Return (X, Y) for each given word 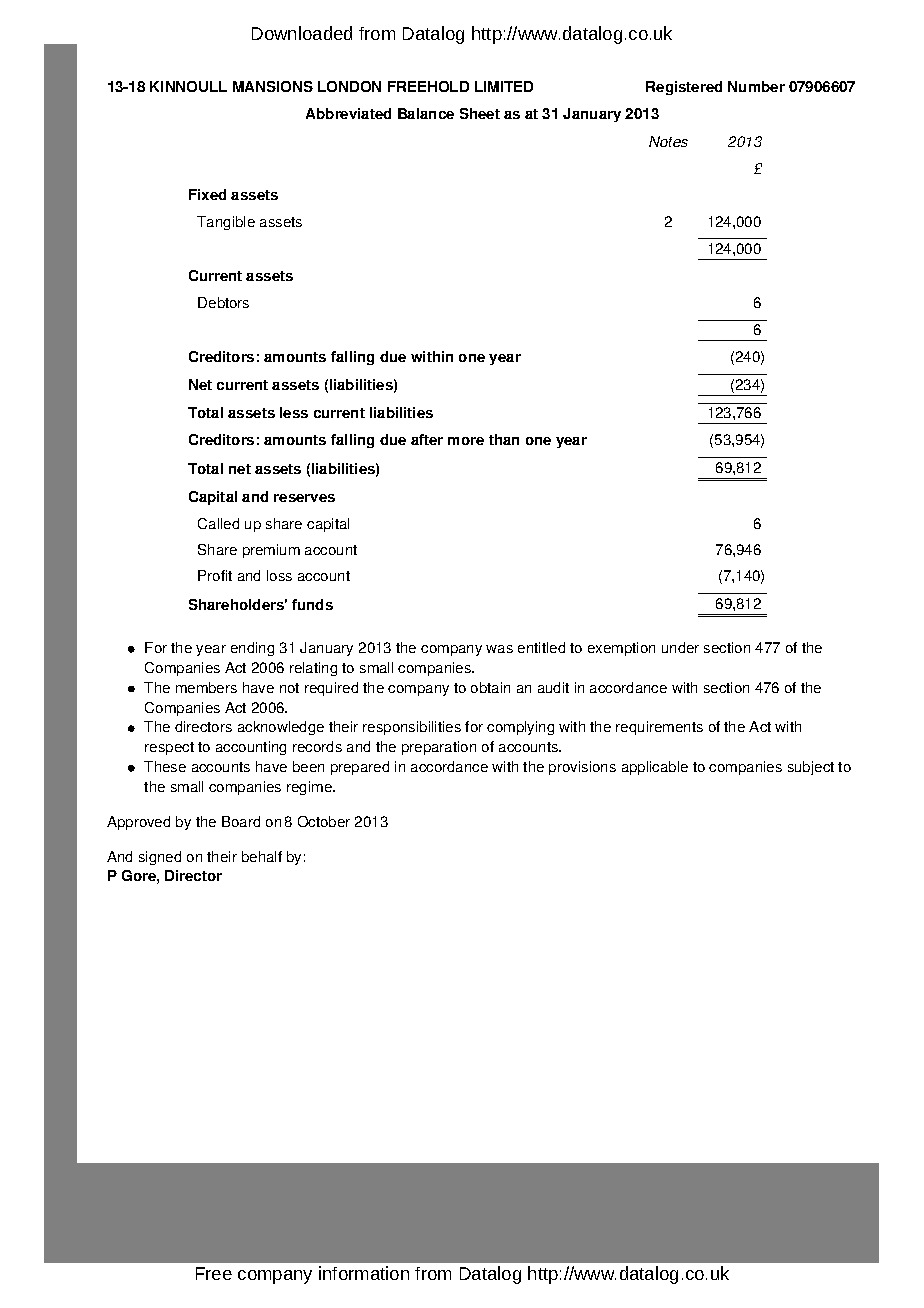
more (466, 441)
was (499, 649)
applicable (655, 768)
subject (811, 768)
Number (756, 86)
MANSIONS (273, 86)
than (504, 439)
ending (252, 649)
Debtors (223, 302)
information (364, 1273)
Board (241, 821)
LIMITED (504, 86)
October (324, 821)
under (680, 647)
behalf (262, 856)
